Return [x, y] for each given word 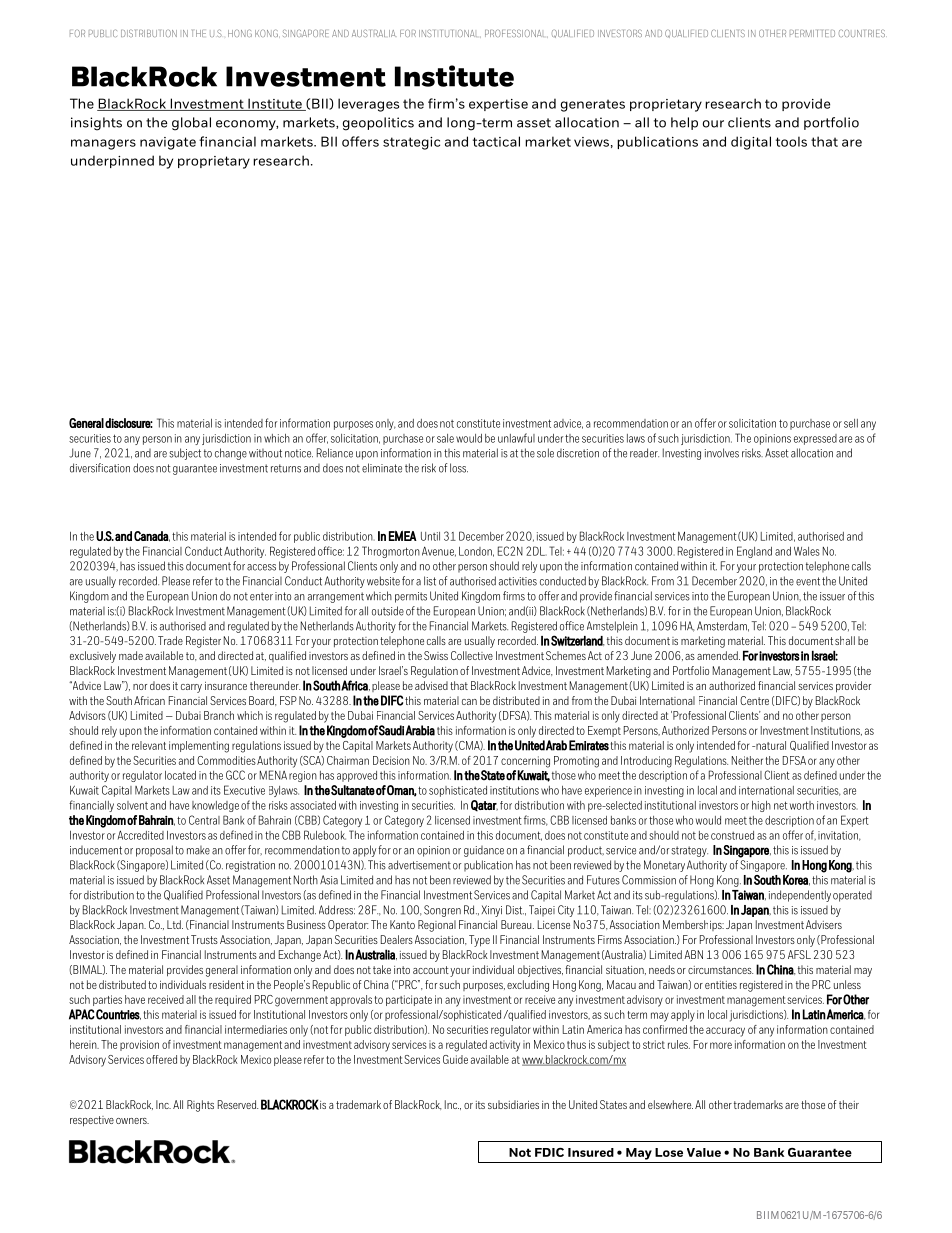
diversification [100, 468]
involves [722, 453]
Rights [200, 1106]
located [180, 775]
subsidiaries [513, 1104]
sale [445, 438]
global [191, 124]
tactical [496, 141]
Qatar [484, 806]
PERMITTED [812, 33]
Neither [747, 760]
